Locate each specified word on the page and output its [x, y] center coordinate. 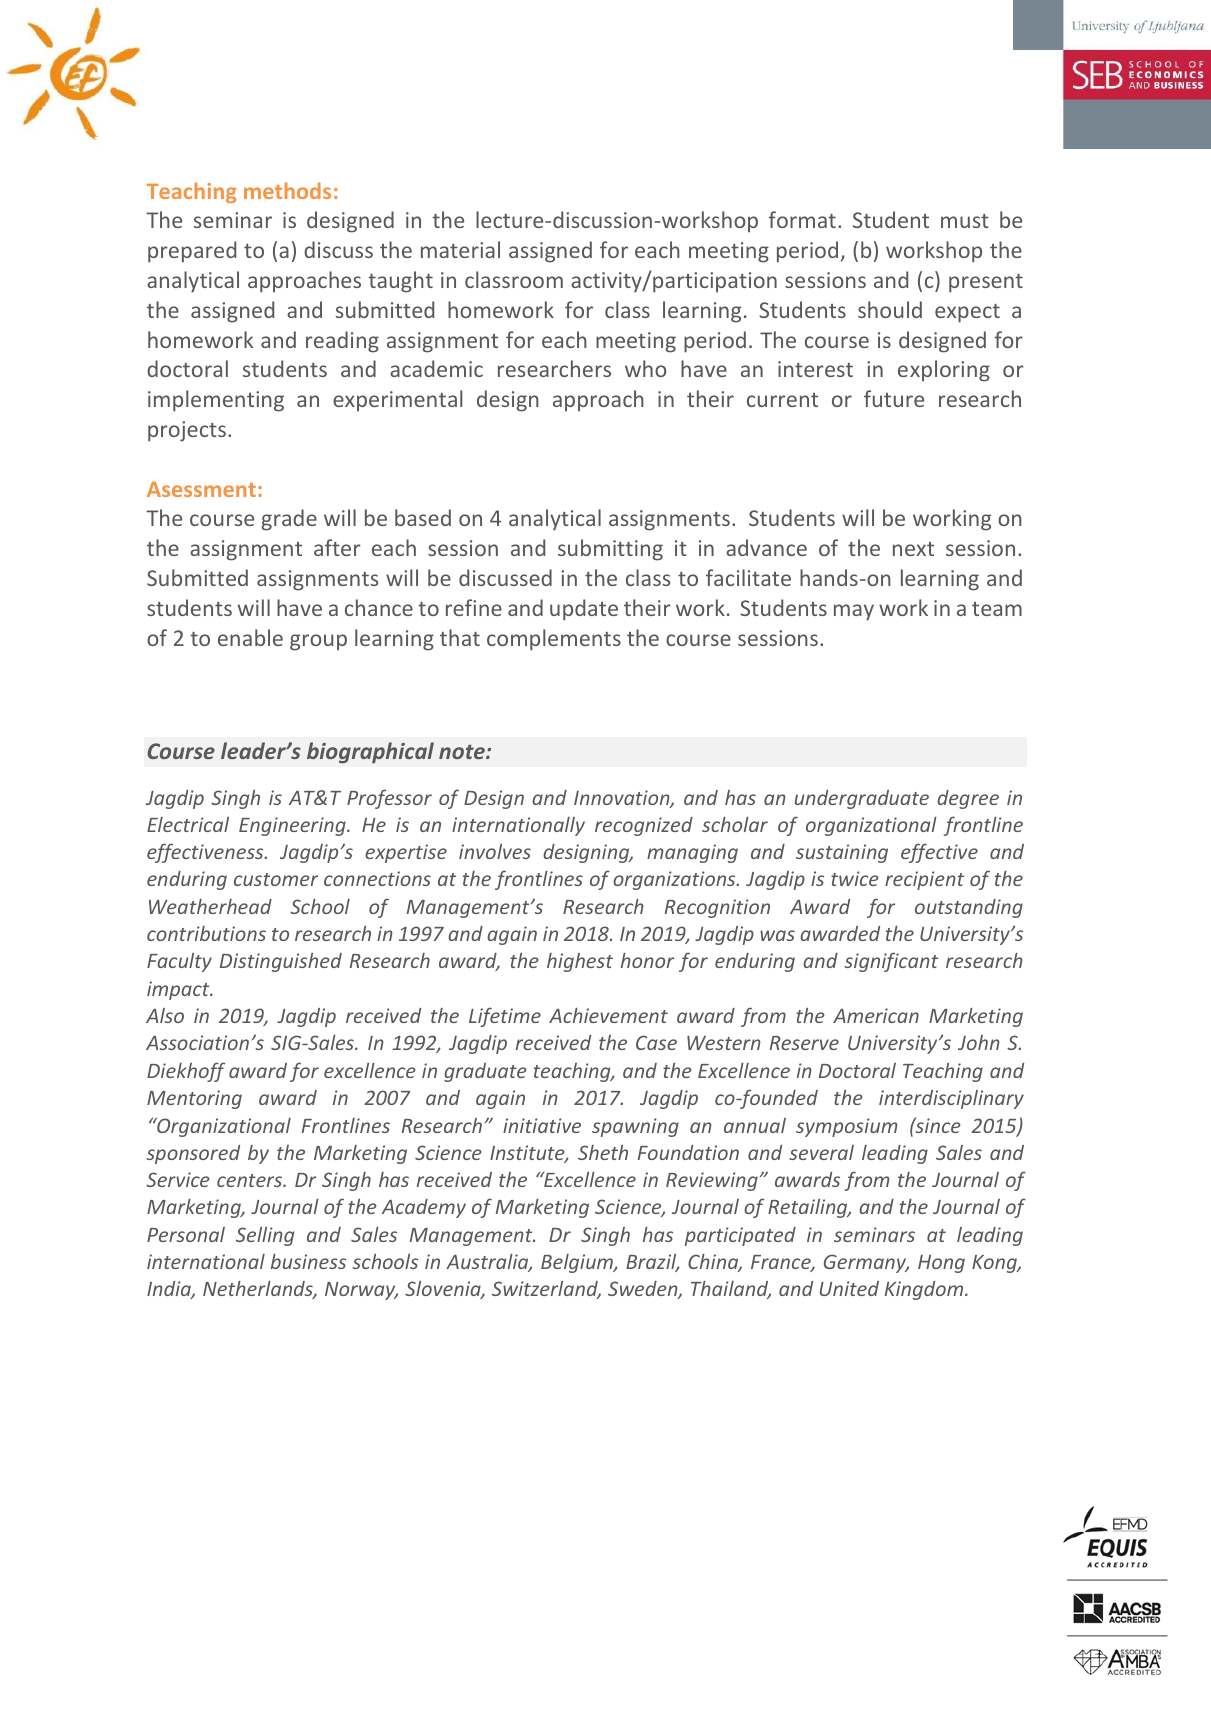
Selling [265, 1236]
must [965, 221]
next [913, 549]
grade [289, 520]
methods [287, 190]
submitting [610, 550]
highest [580, 962]
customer [276, 879]
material [460, 249]
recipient [924, 880]
